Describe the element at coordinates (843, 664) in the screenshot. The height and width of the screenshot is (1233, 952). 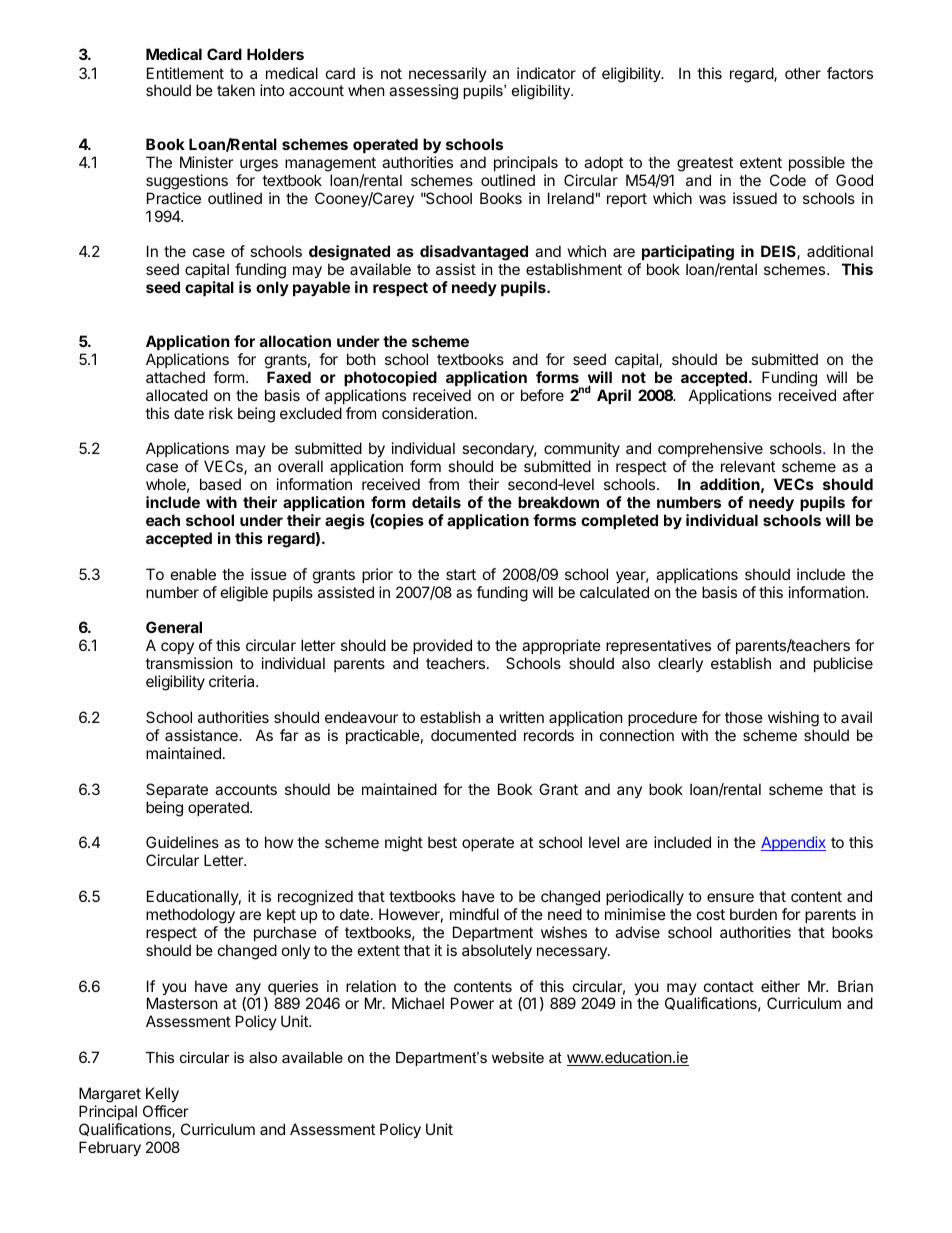
I see `publicise` at that location.
